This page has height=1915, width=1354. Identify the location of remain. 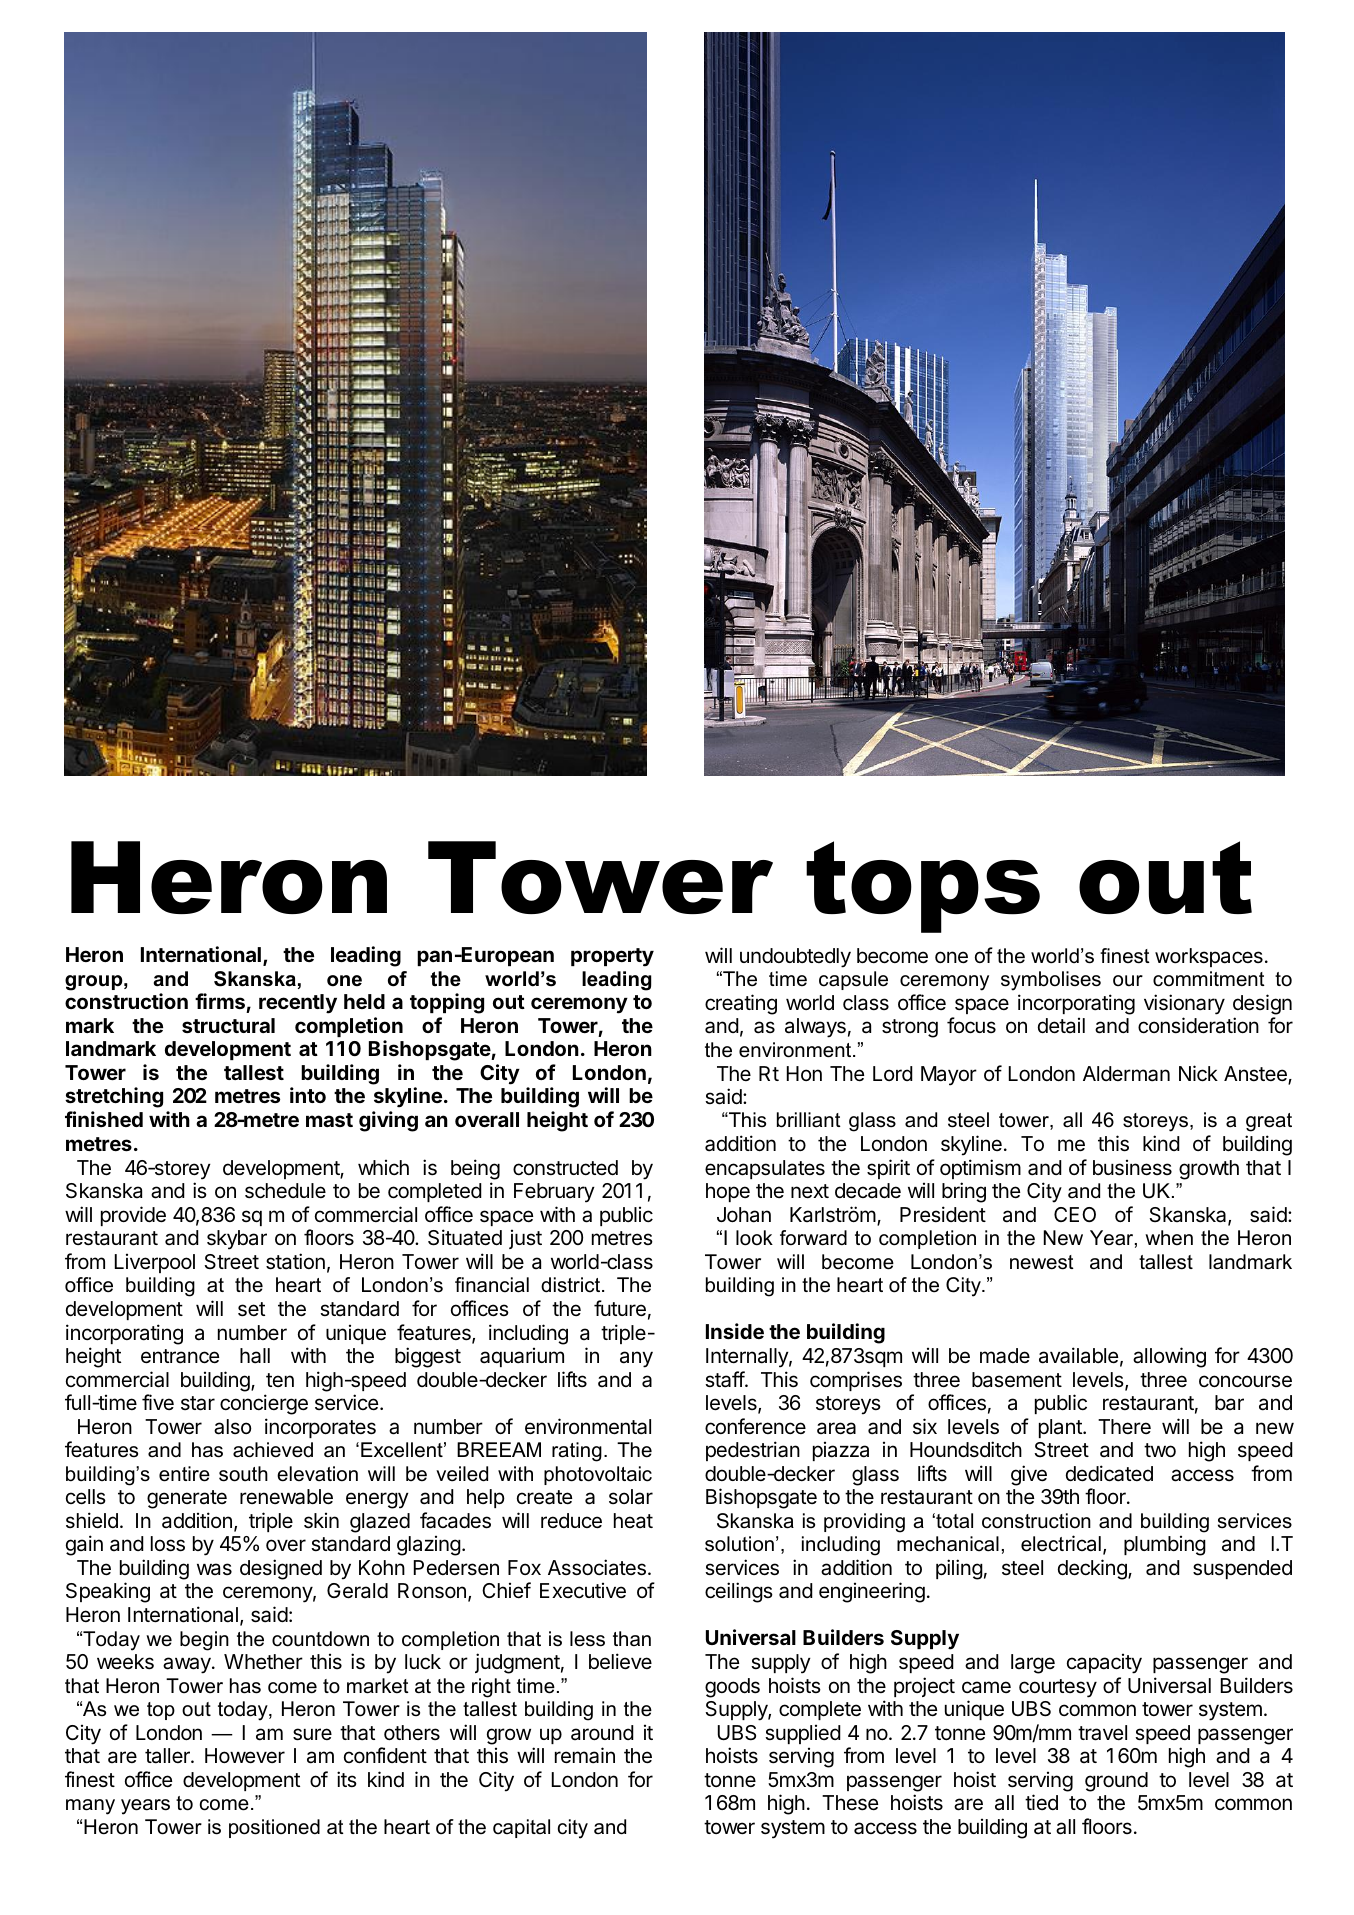
(585, 1755).
